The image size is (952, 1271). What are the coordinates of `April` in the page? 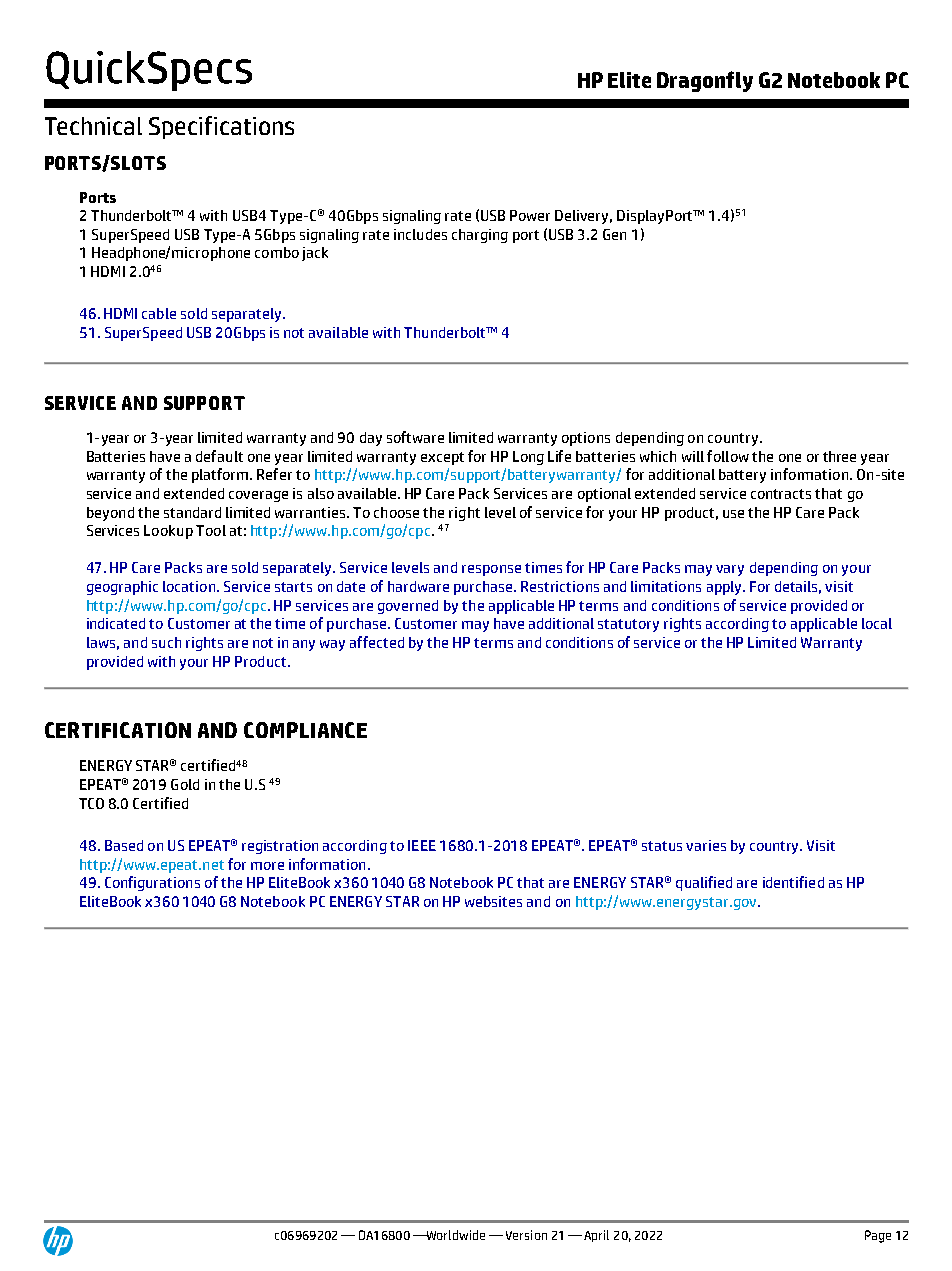 It's located at (596, 1236).
